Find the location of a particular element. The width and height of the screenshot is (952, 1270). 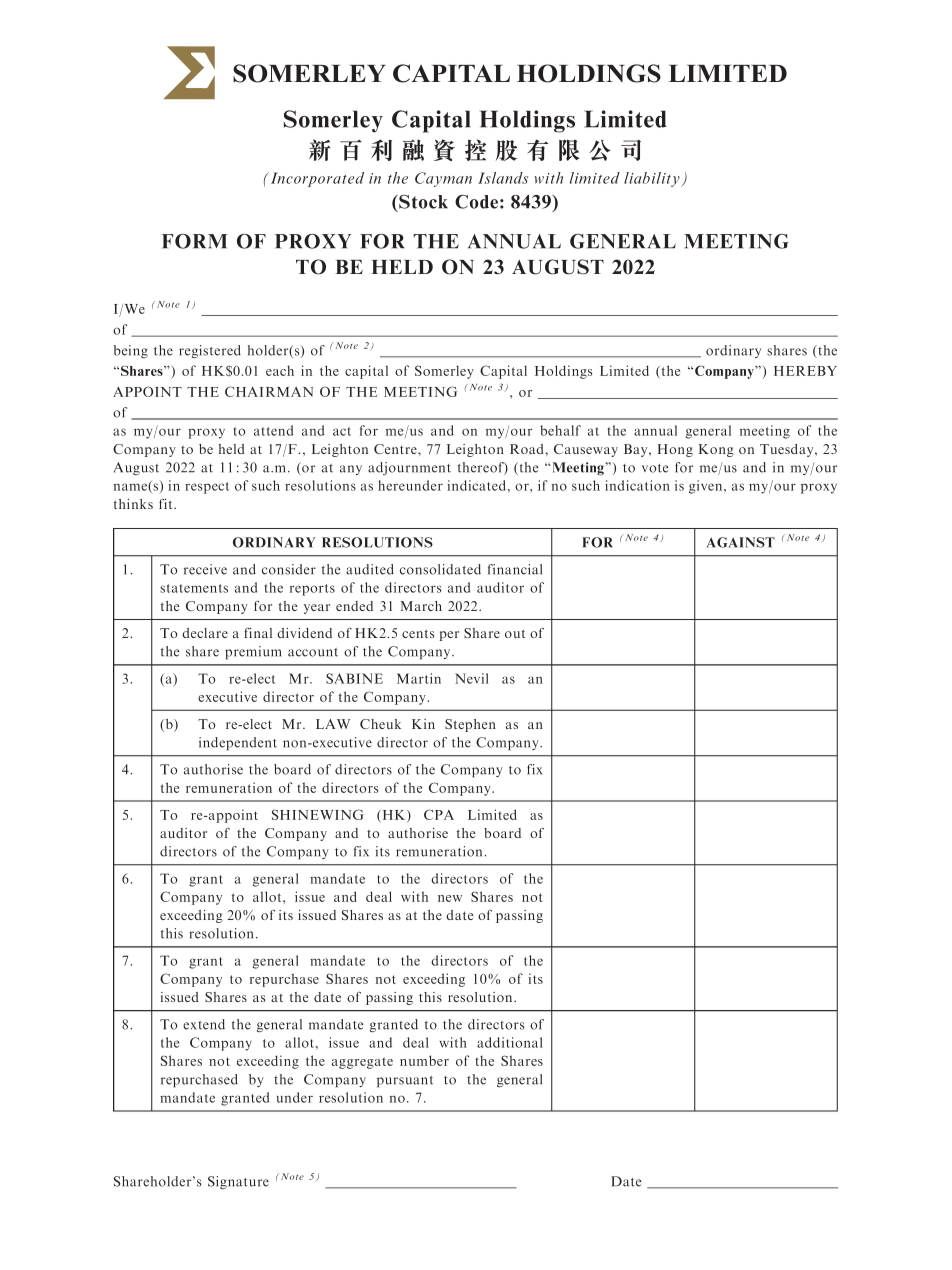

FORM is located at coordinates (194, 241).
